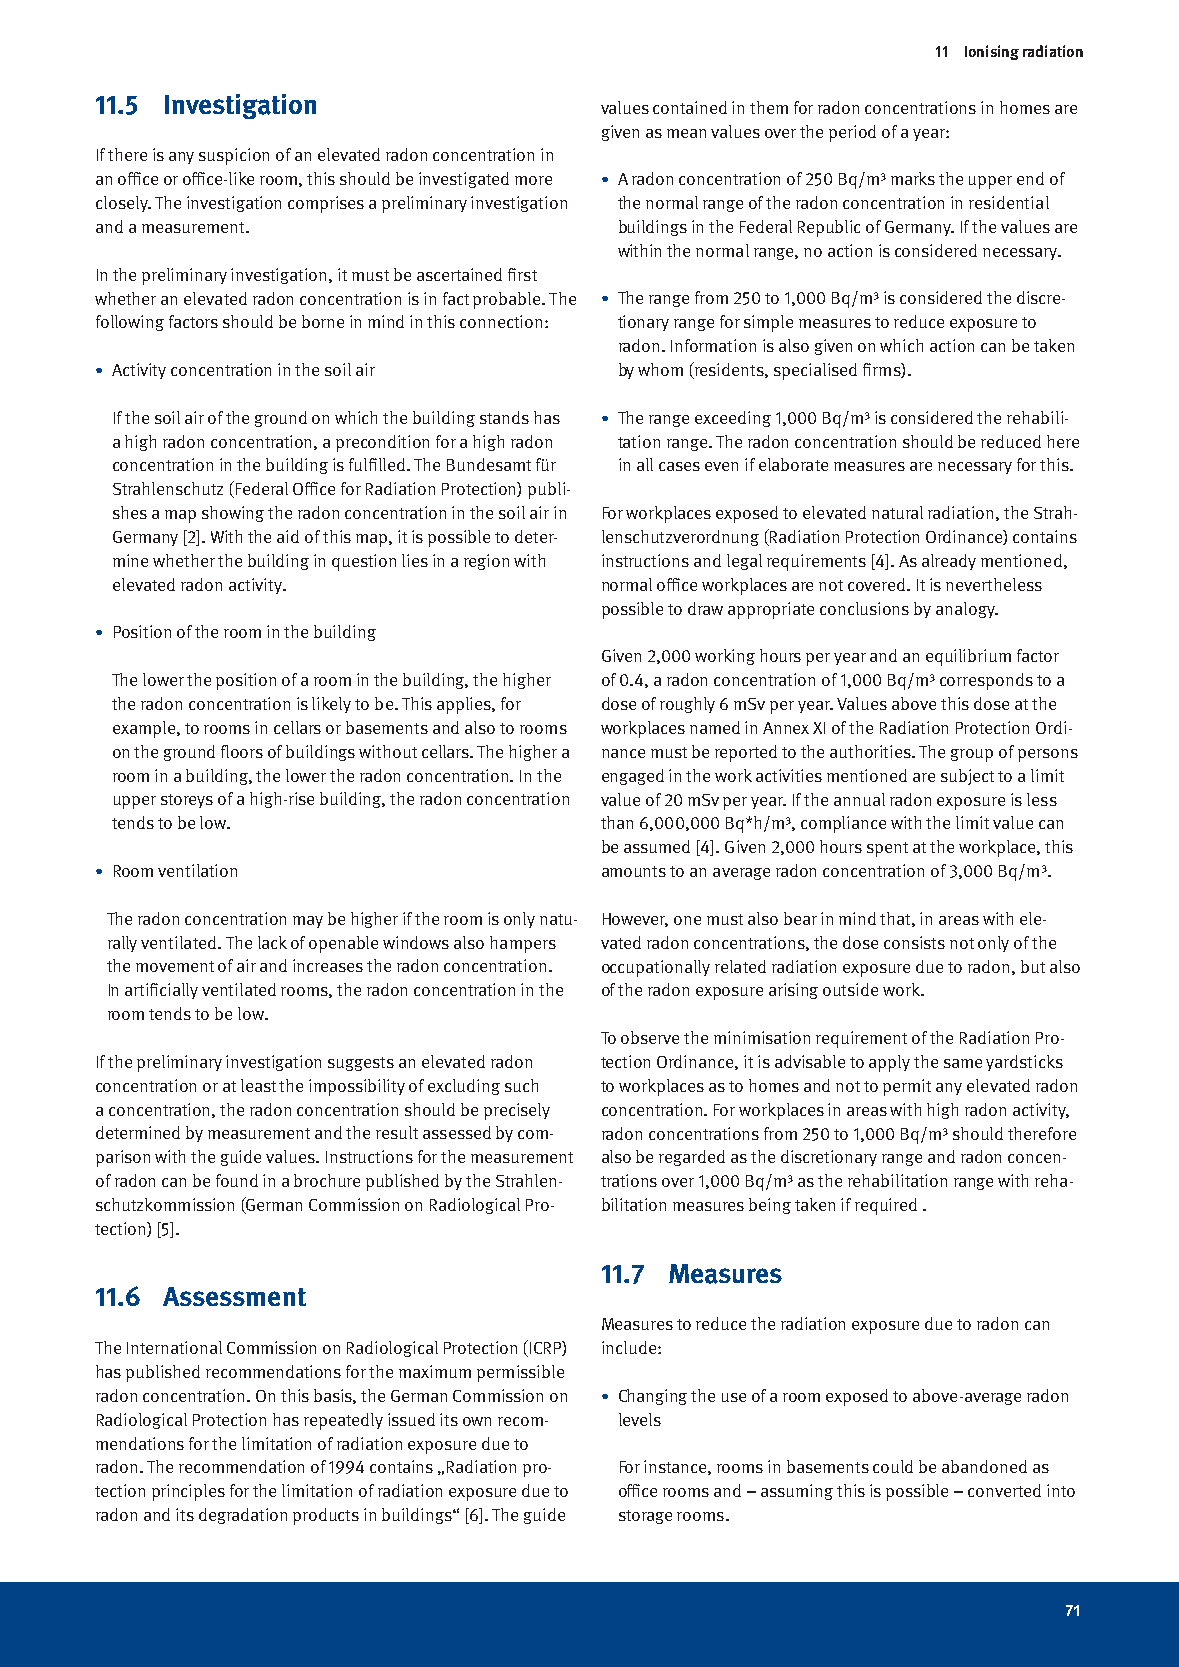 The image size is (1179, 1667). I want to click on stands, so click(504, 417).
